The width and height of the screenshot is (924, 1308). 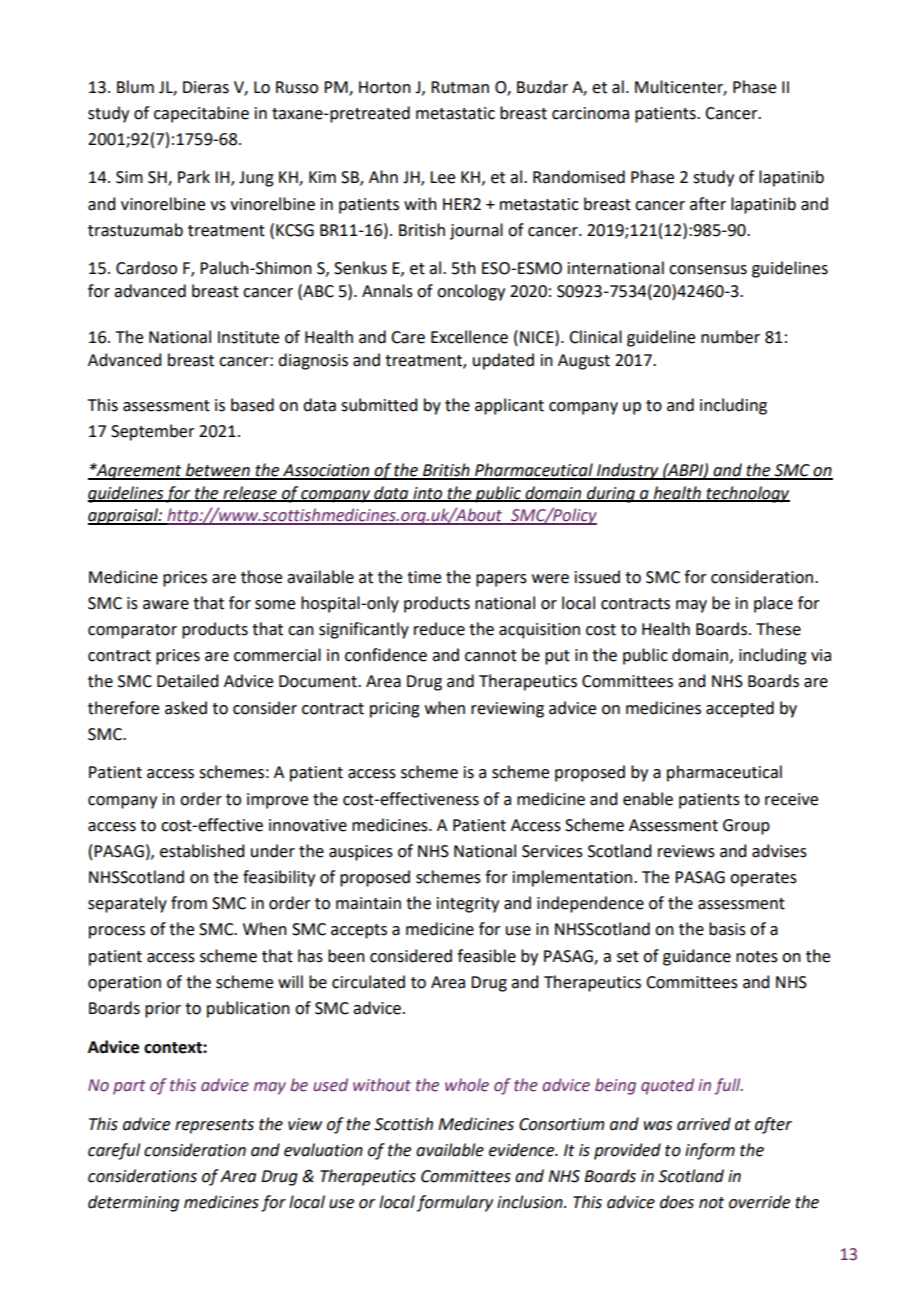 I want to click on Park, so click(x=194, y=177).
